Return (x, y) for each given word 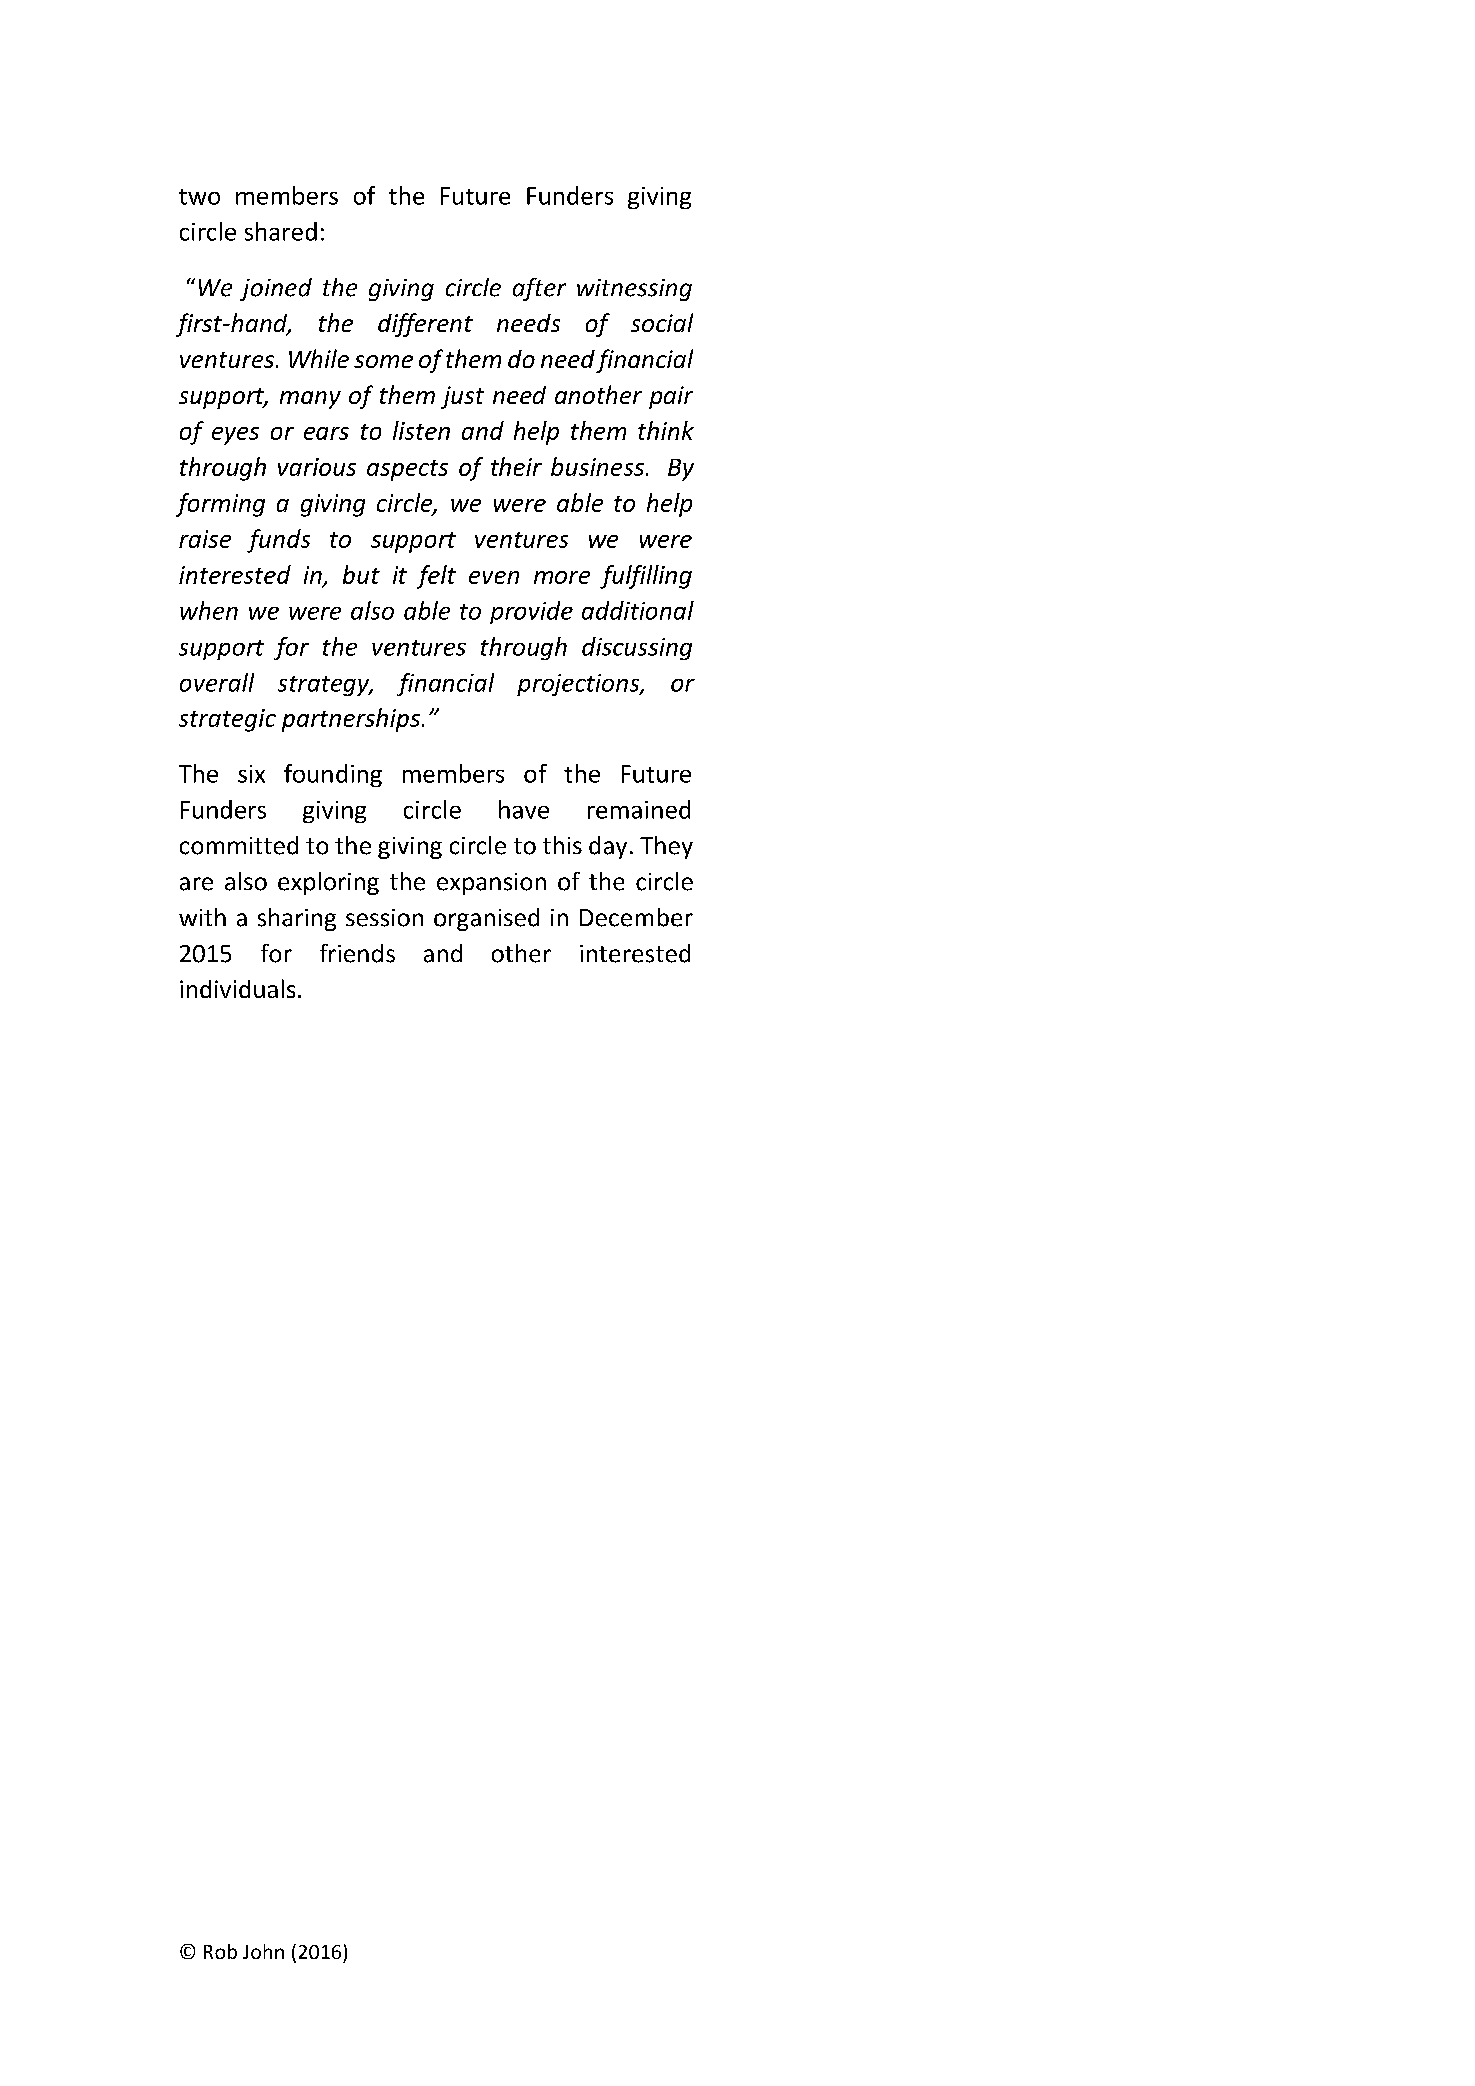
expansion (491, 884)
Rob (220, 1951)
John (263, 1951)
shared (281, 231)
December (636, 917)
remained (639, 809)
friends (357, 953)
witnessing (634, 290)
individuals (237, 988)
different (425, 325)
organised (486, 919)
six (251, 774)
